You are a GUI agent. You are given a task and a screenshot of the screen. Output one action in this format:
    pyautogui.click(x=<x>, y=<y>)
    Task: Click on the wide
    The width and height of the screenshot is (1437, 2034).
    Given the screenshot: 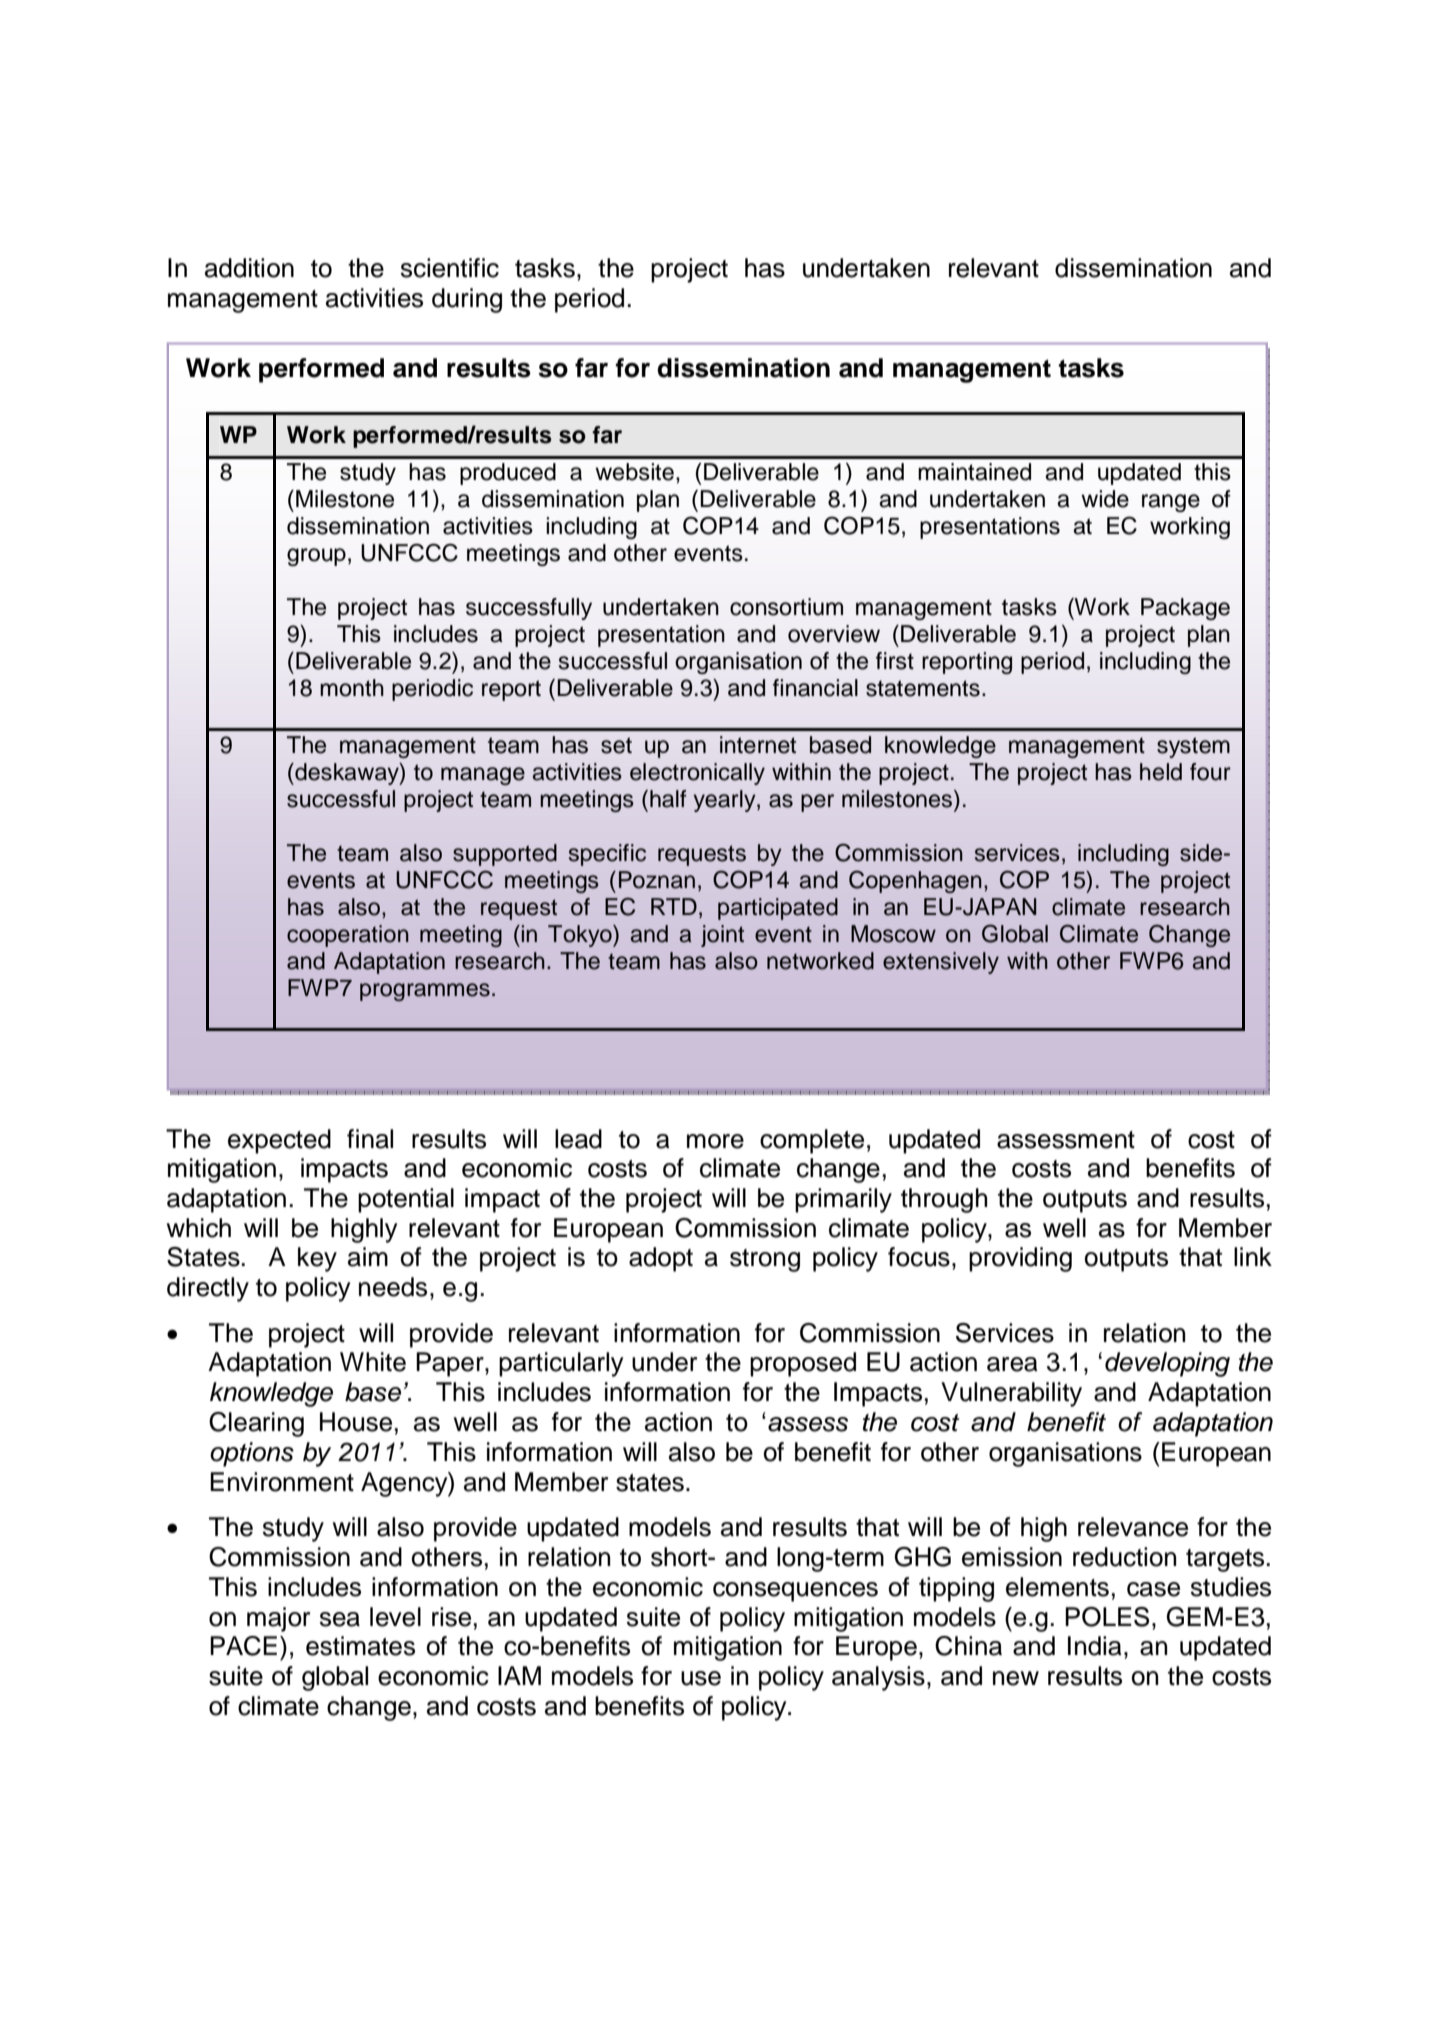 What is the action you would take?
    pyautogui.click(x=1105, y=499)
